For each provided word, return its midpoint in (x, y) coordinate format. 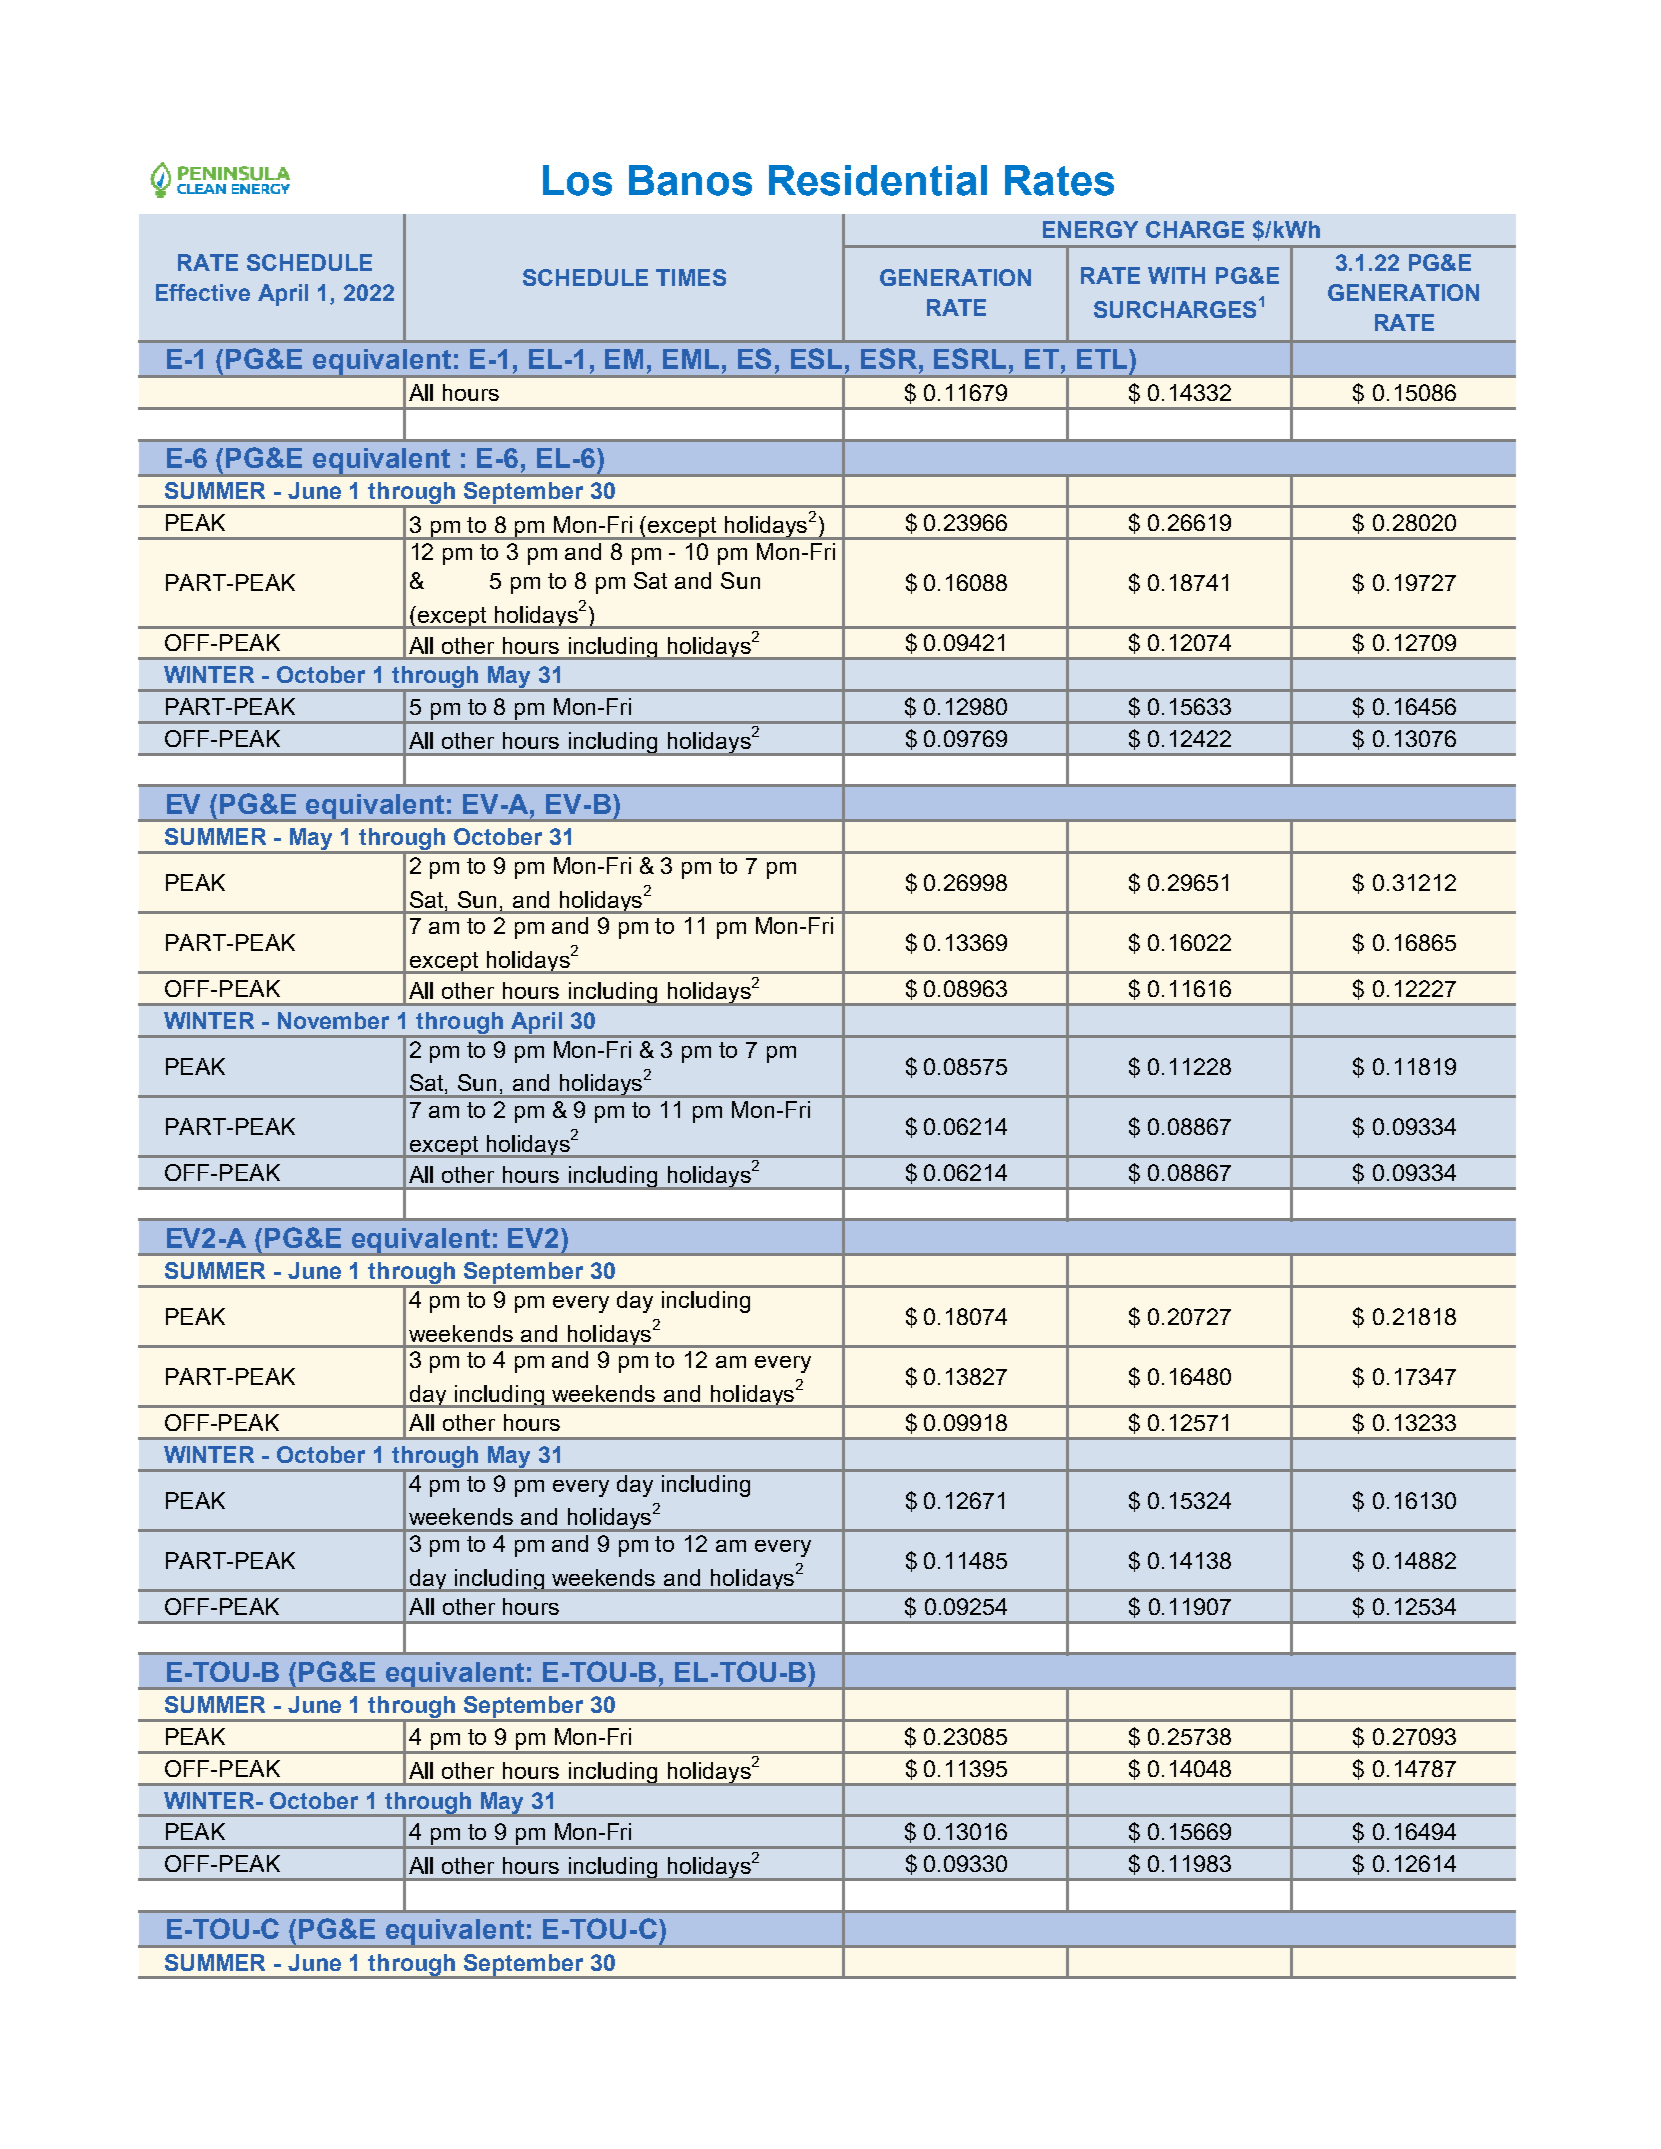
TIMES (691, 277)
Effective (203, 292)
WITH (1176, 275)
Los (577, 180)
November (333, 1020)
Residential (878, 180)
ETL (1103, 359)
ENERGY (1090, 229)
